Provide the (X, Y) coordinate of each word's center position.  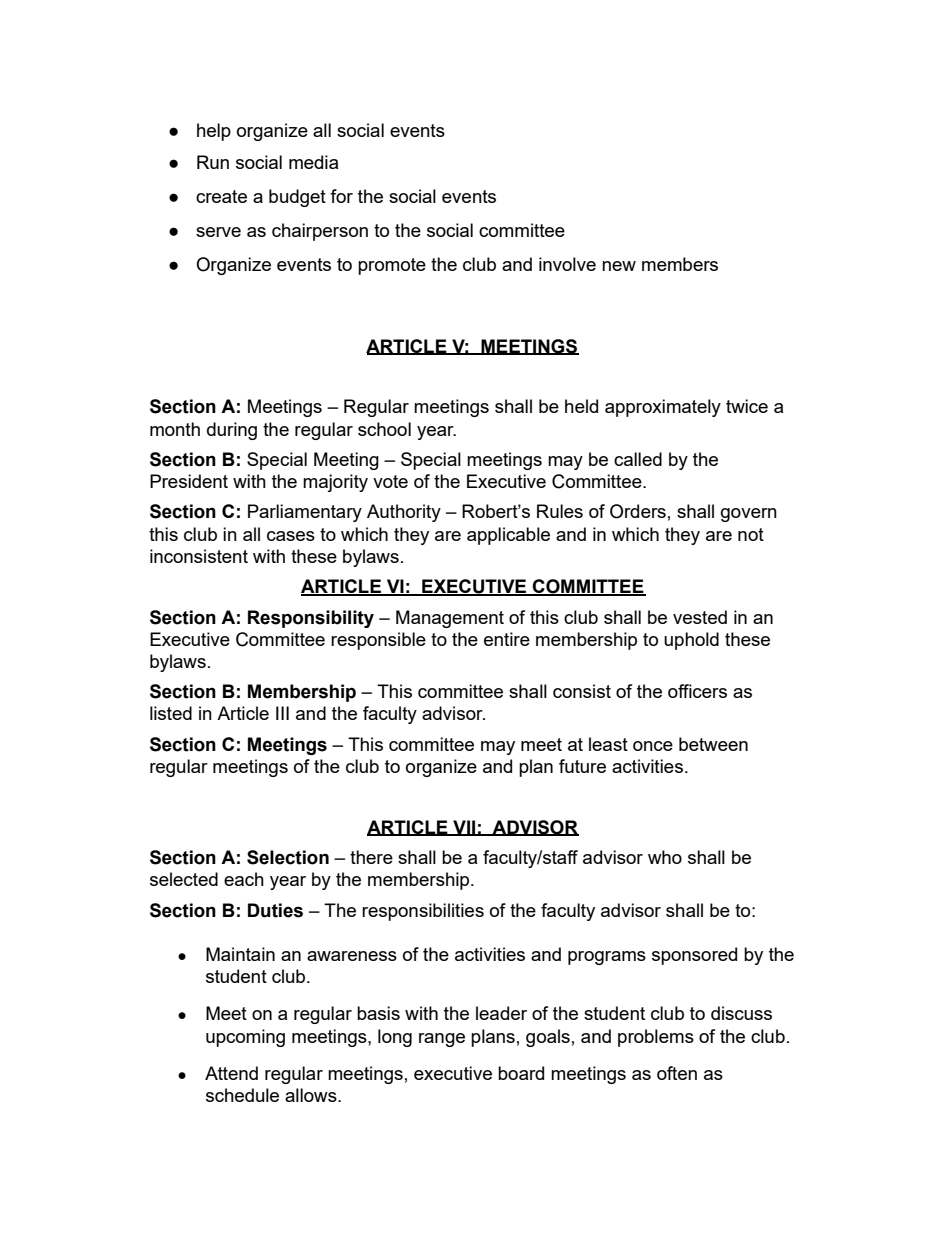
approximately (663, 408)
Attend (231, 1073)
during (232, 431)
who (665, 857)
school (384, 429)
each (244, 879)
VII (464, 828)
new (619, 266)
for (341, 196)
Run (213, 162)
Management (450, 619)
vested (700, 617)
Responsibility (311, 619)
